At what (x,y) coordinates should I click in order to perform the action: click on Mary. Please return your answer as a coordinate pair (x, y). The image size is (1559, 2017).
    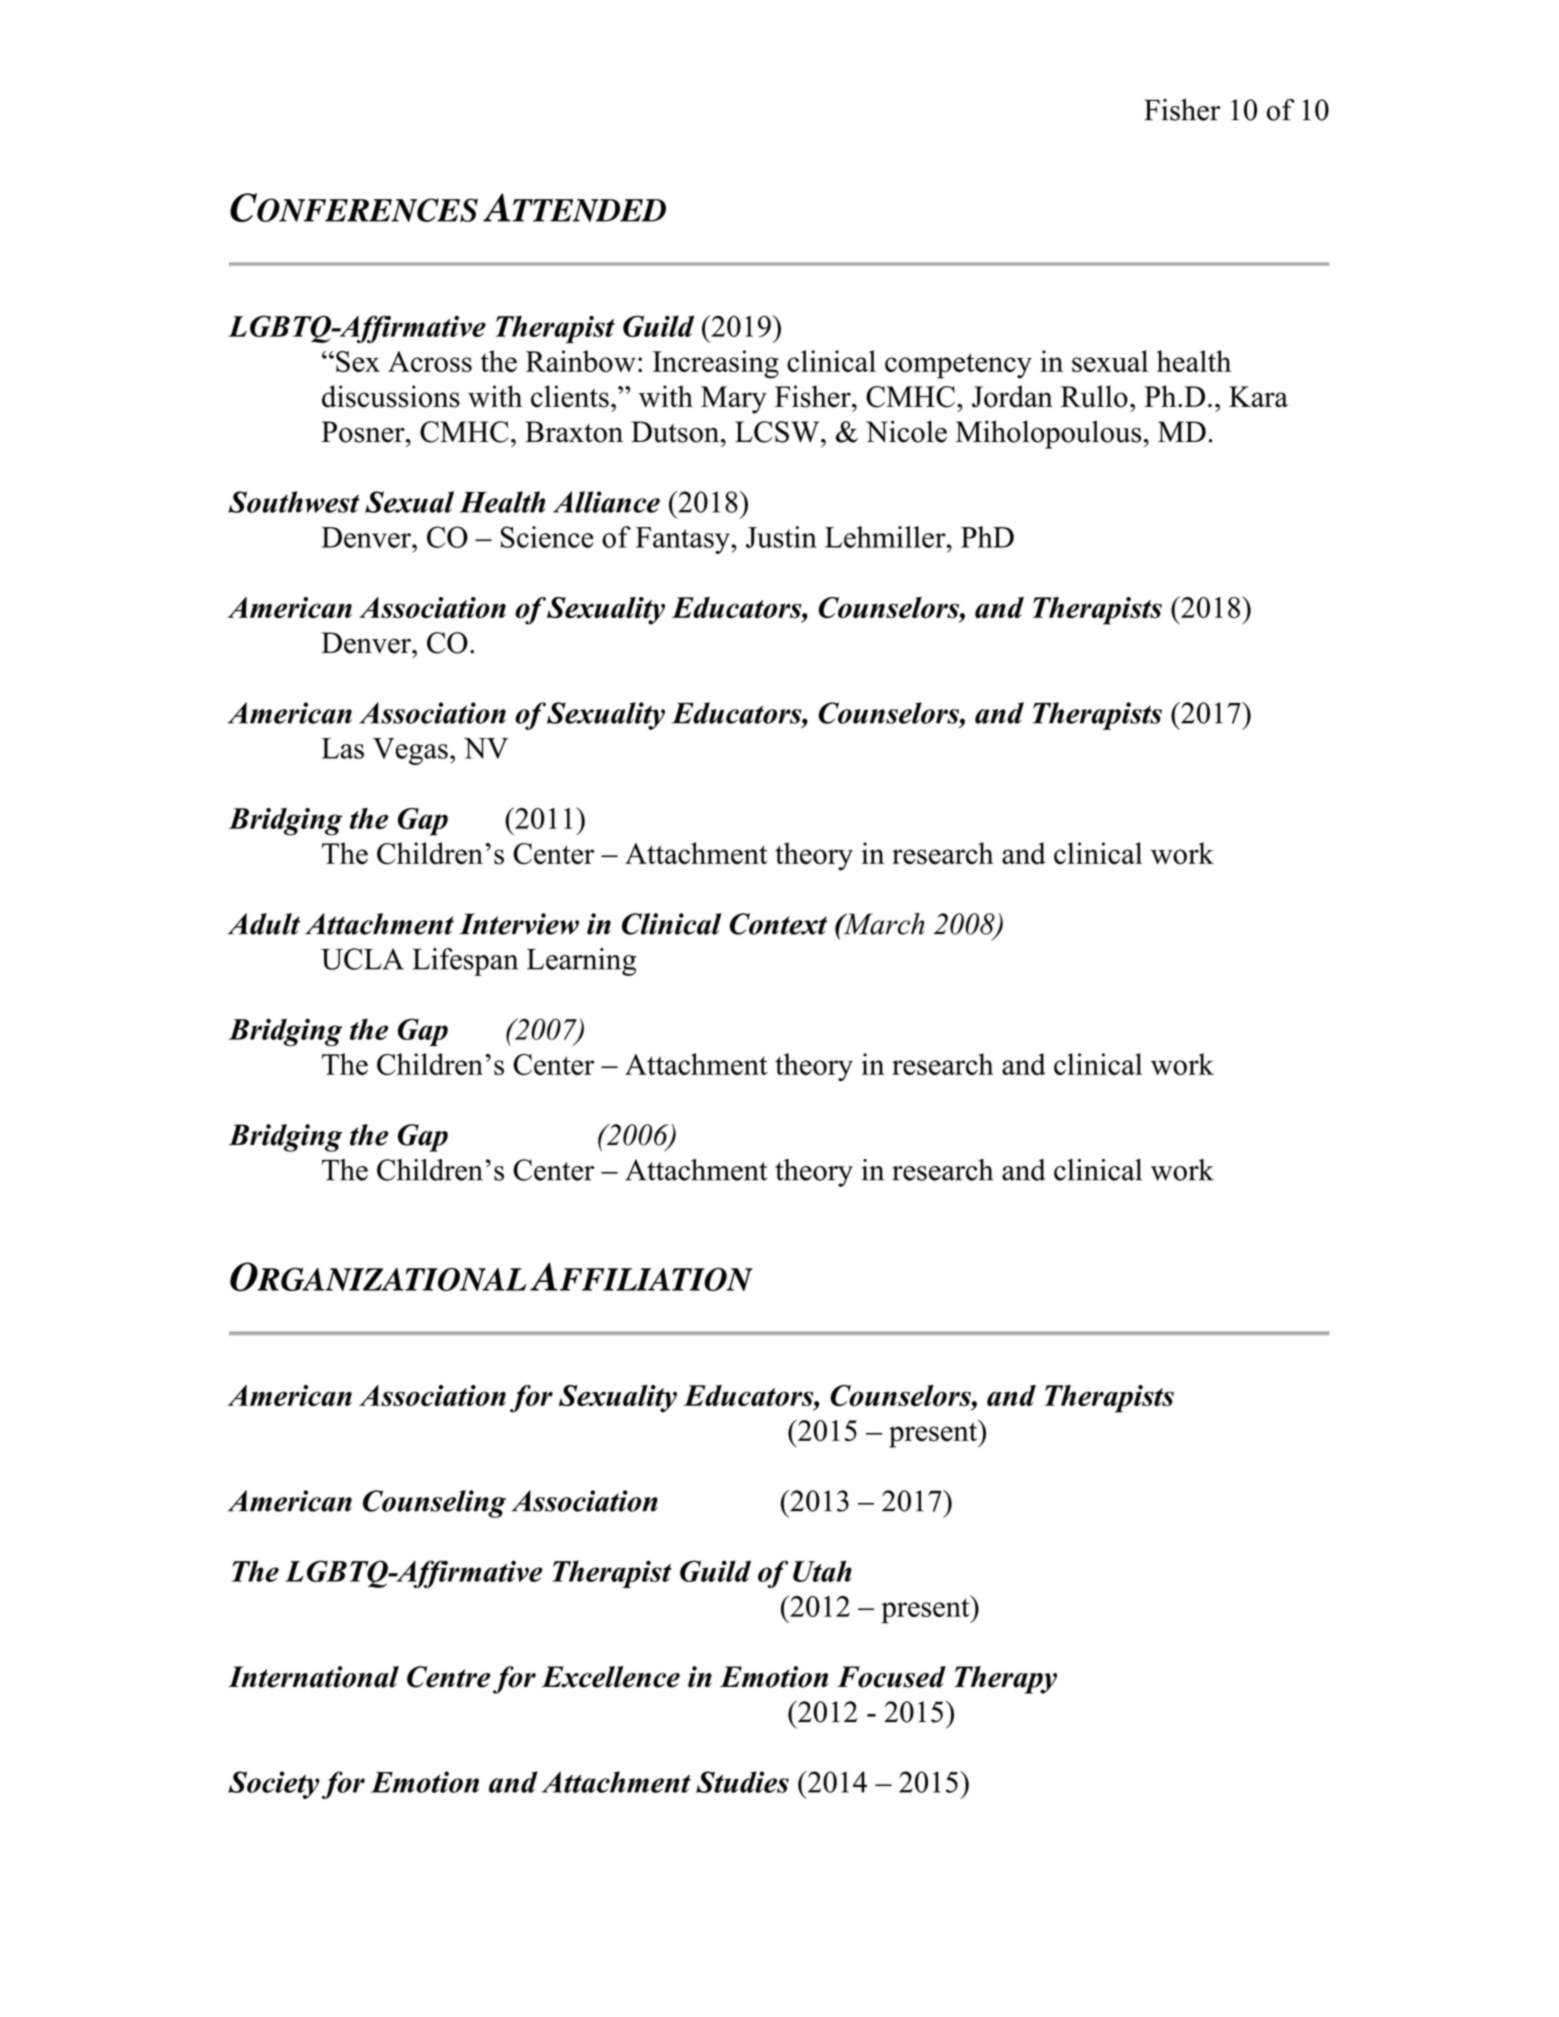
    Looking at the image, I should click on (734, 400).
